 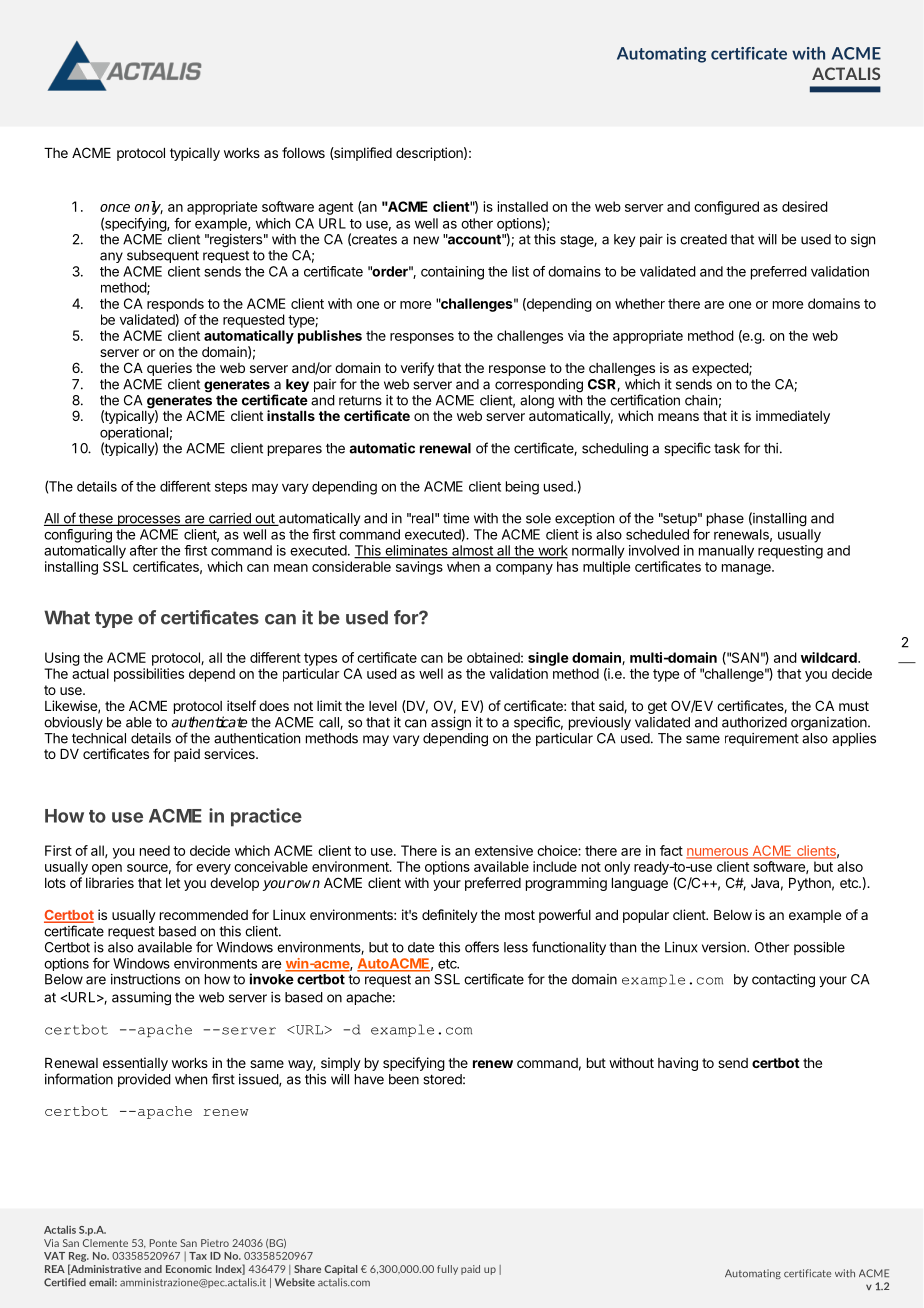 I want to click on authenticate, so click(x=209, y=722).
